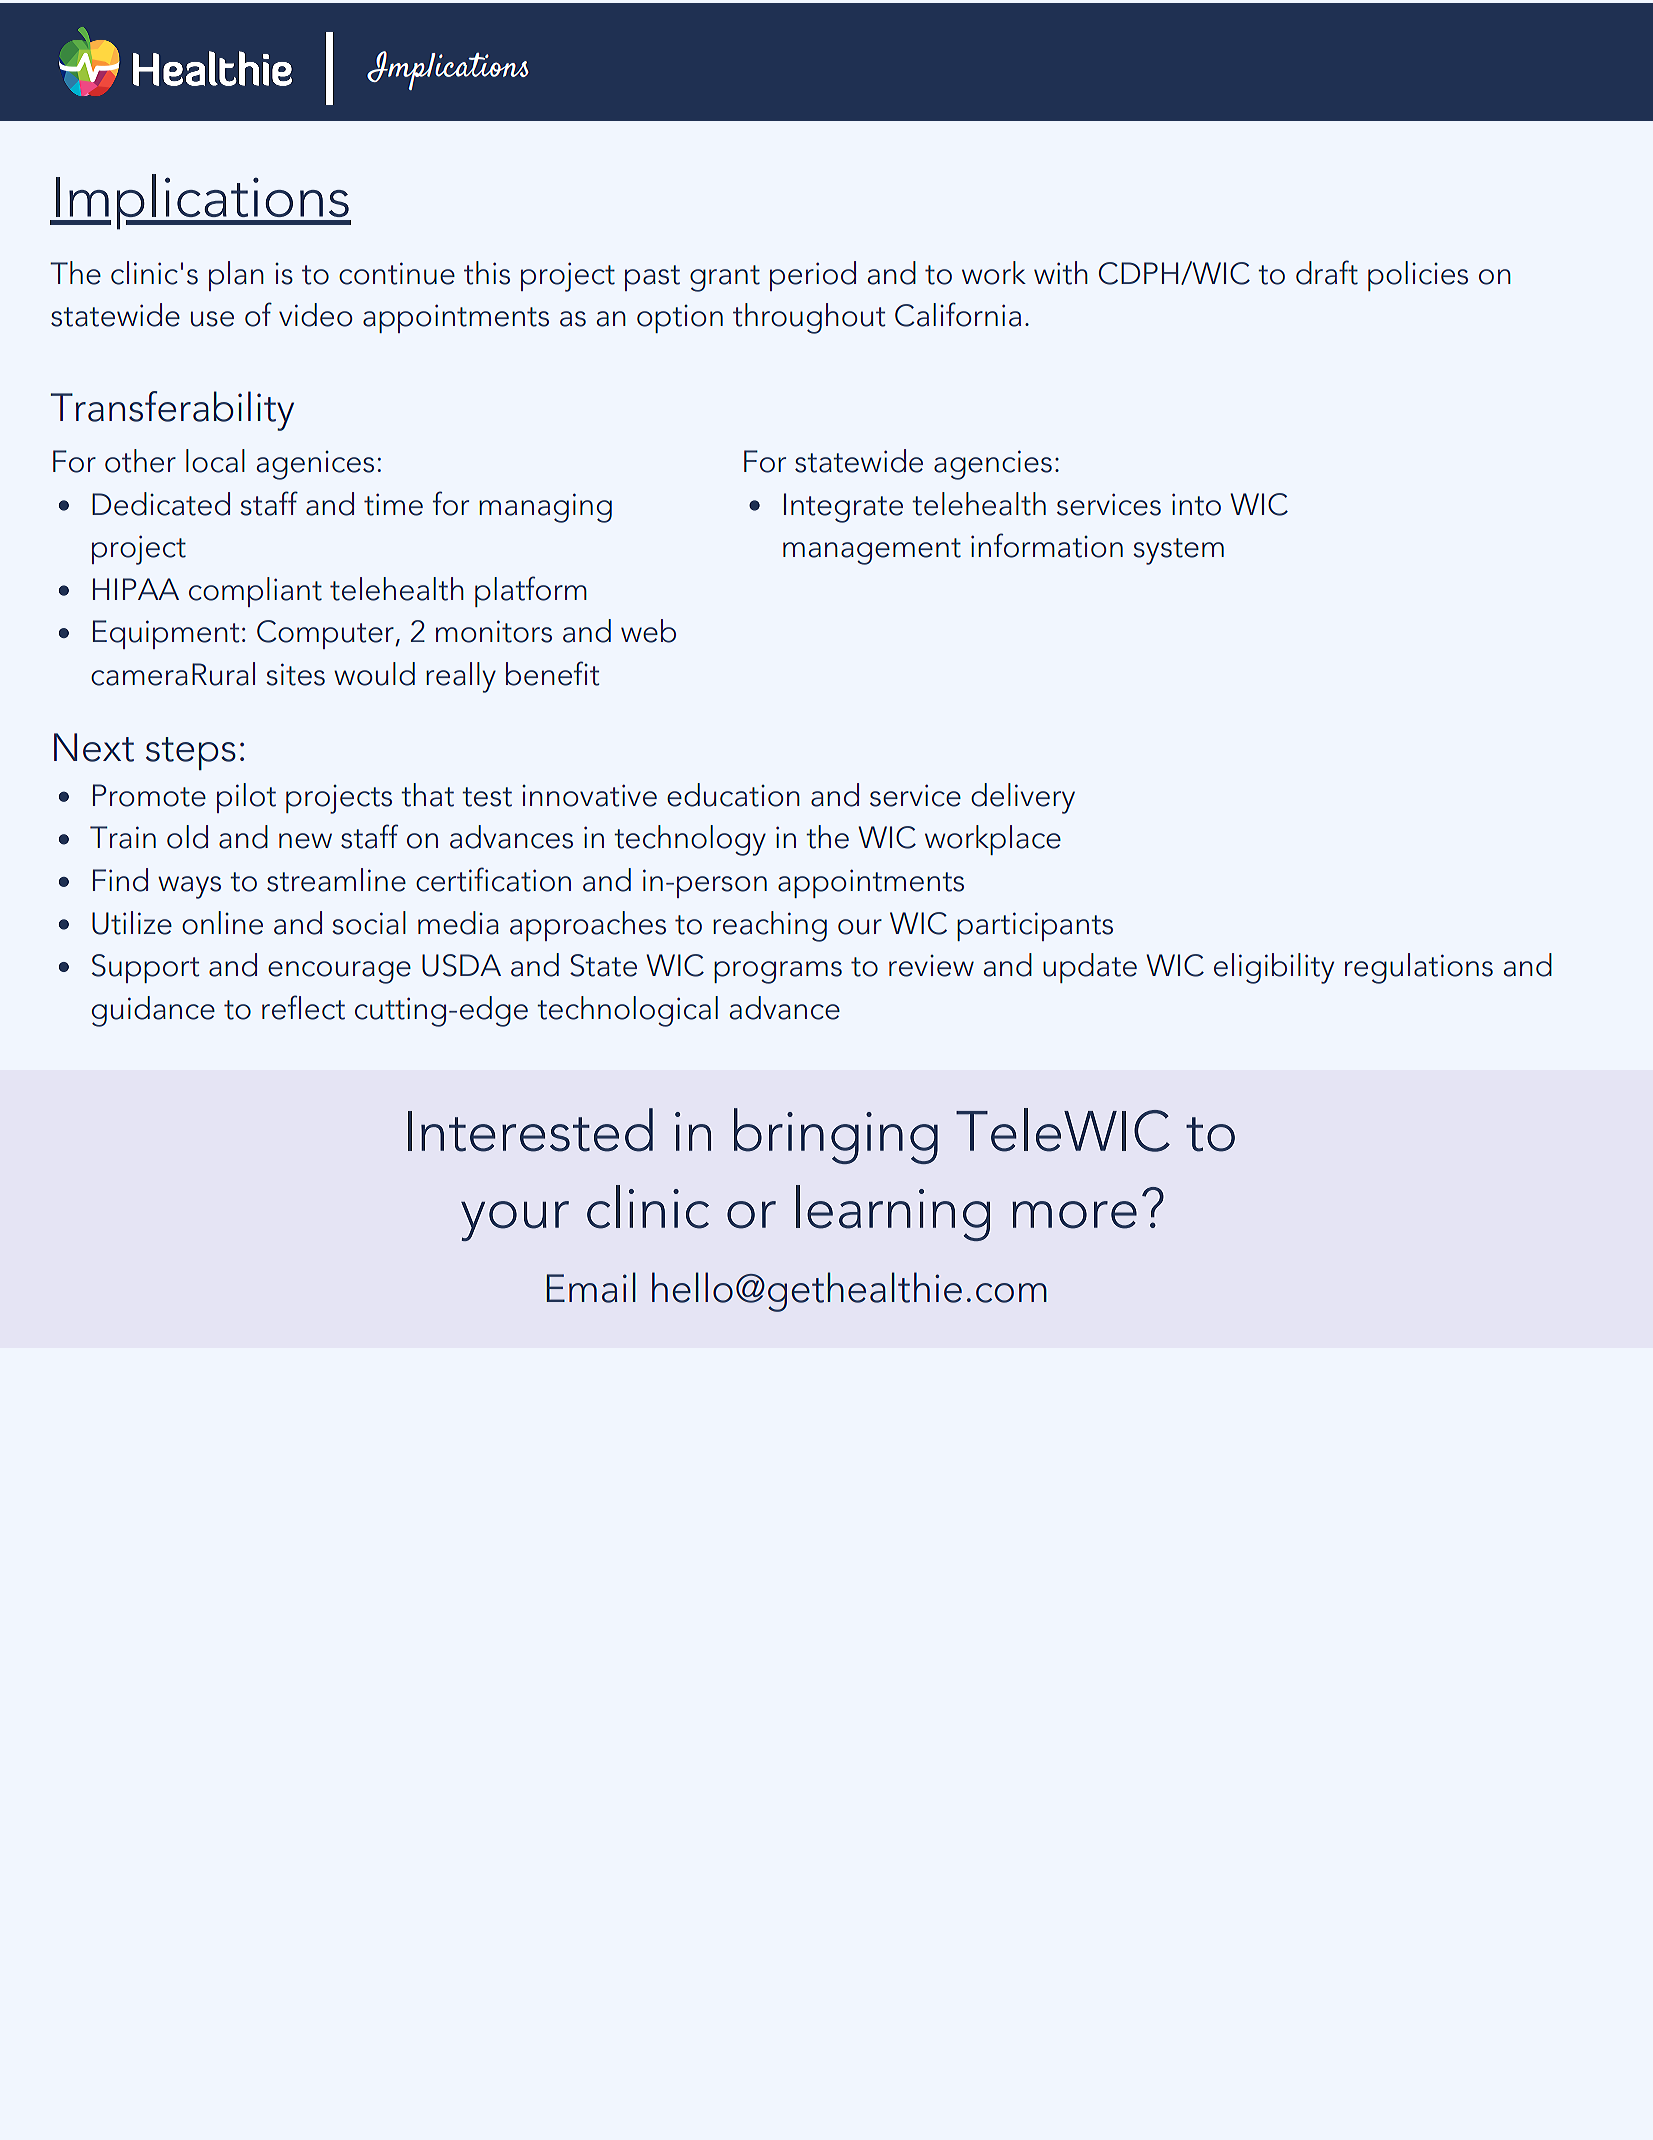 The image size is (1653, 2140). I want to click on system, so click(1178, 551).
